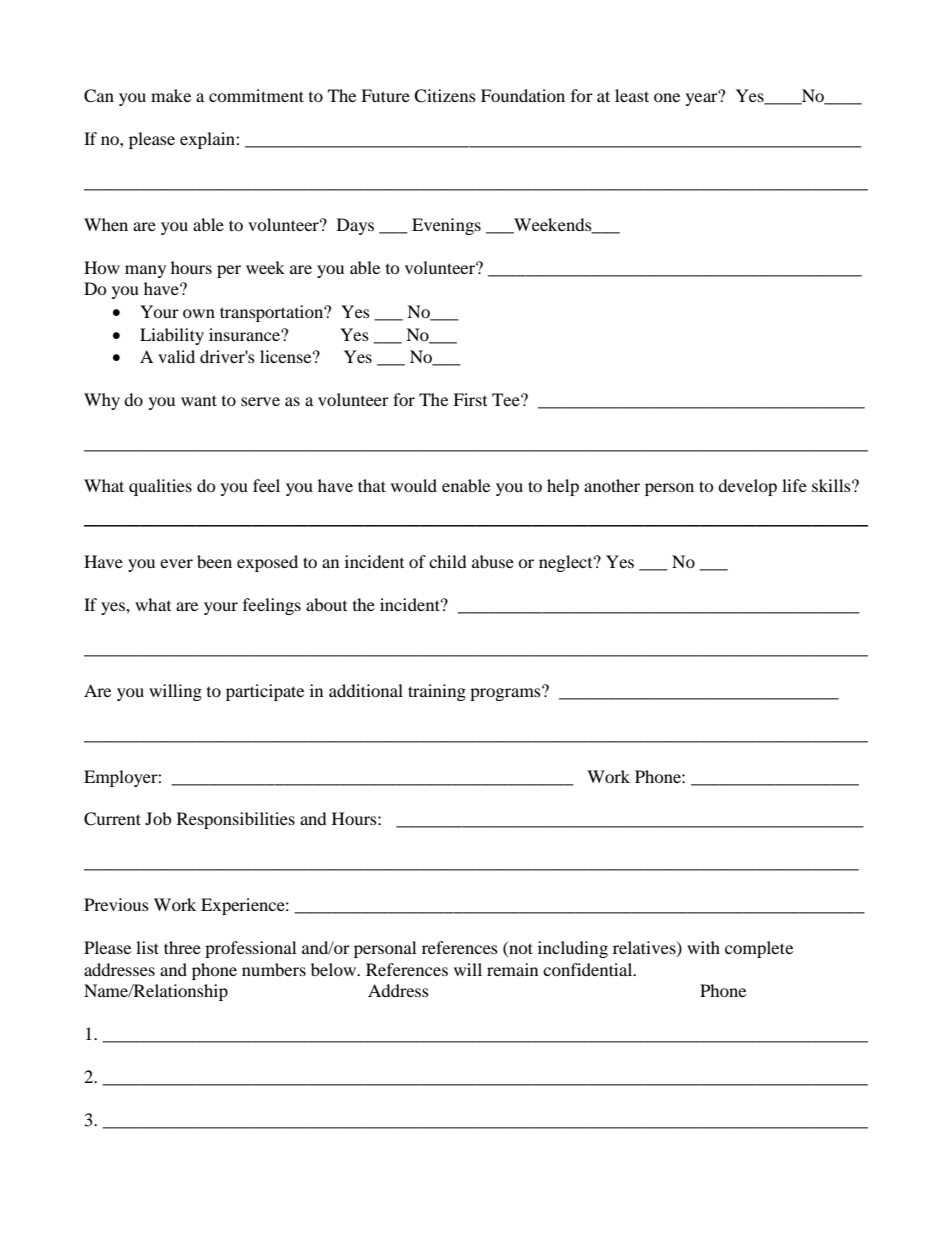 The image size is (952, 1233). Describe the element at coordinates (171, 95) in the document. I see `make` at that location.
